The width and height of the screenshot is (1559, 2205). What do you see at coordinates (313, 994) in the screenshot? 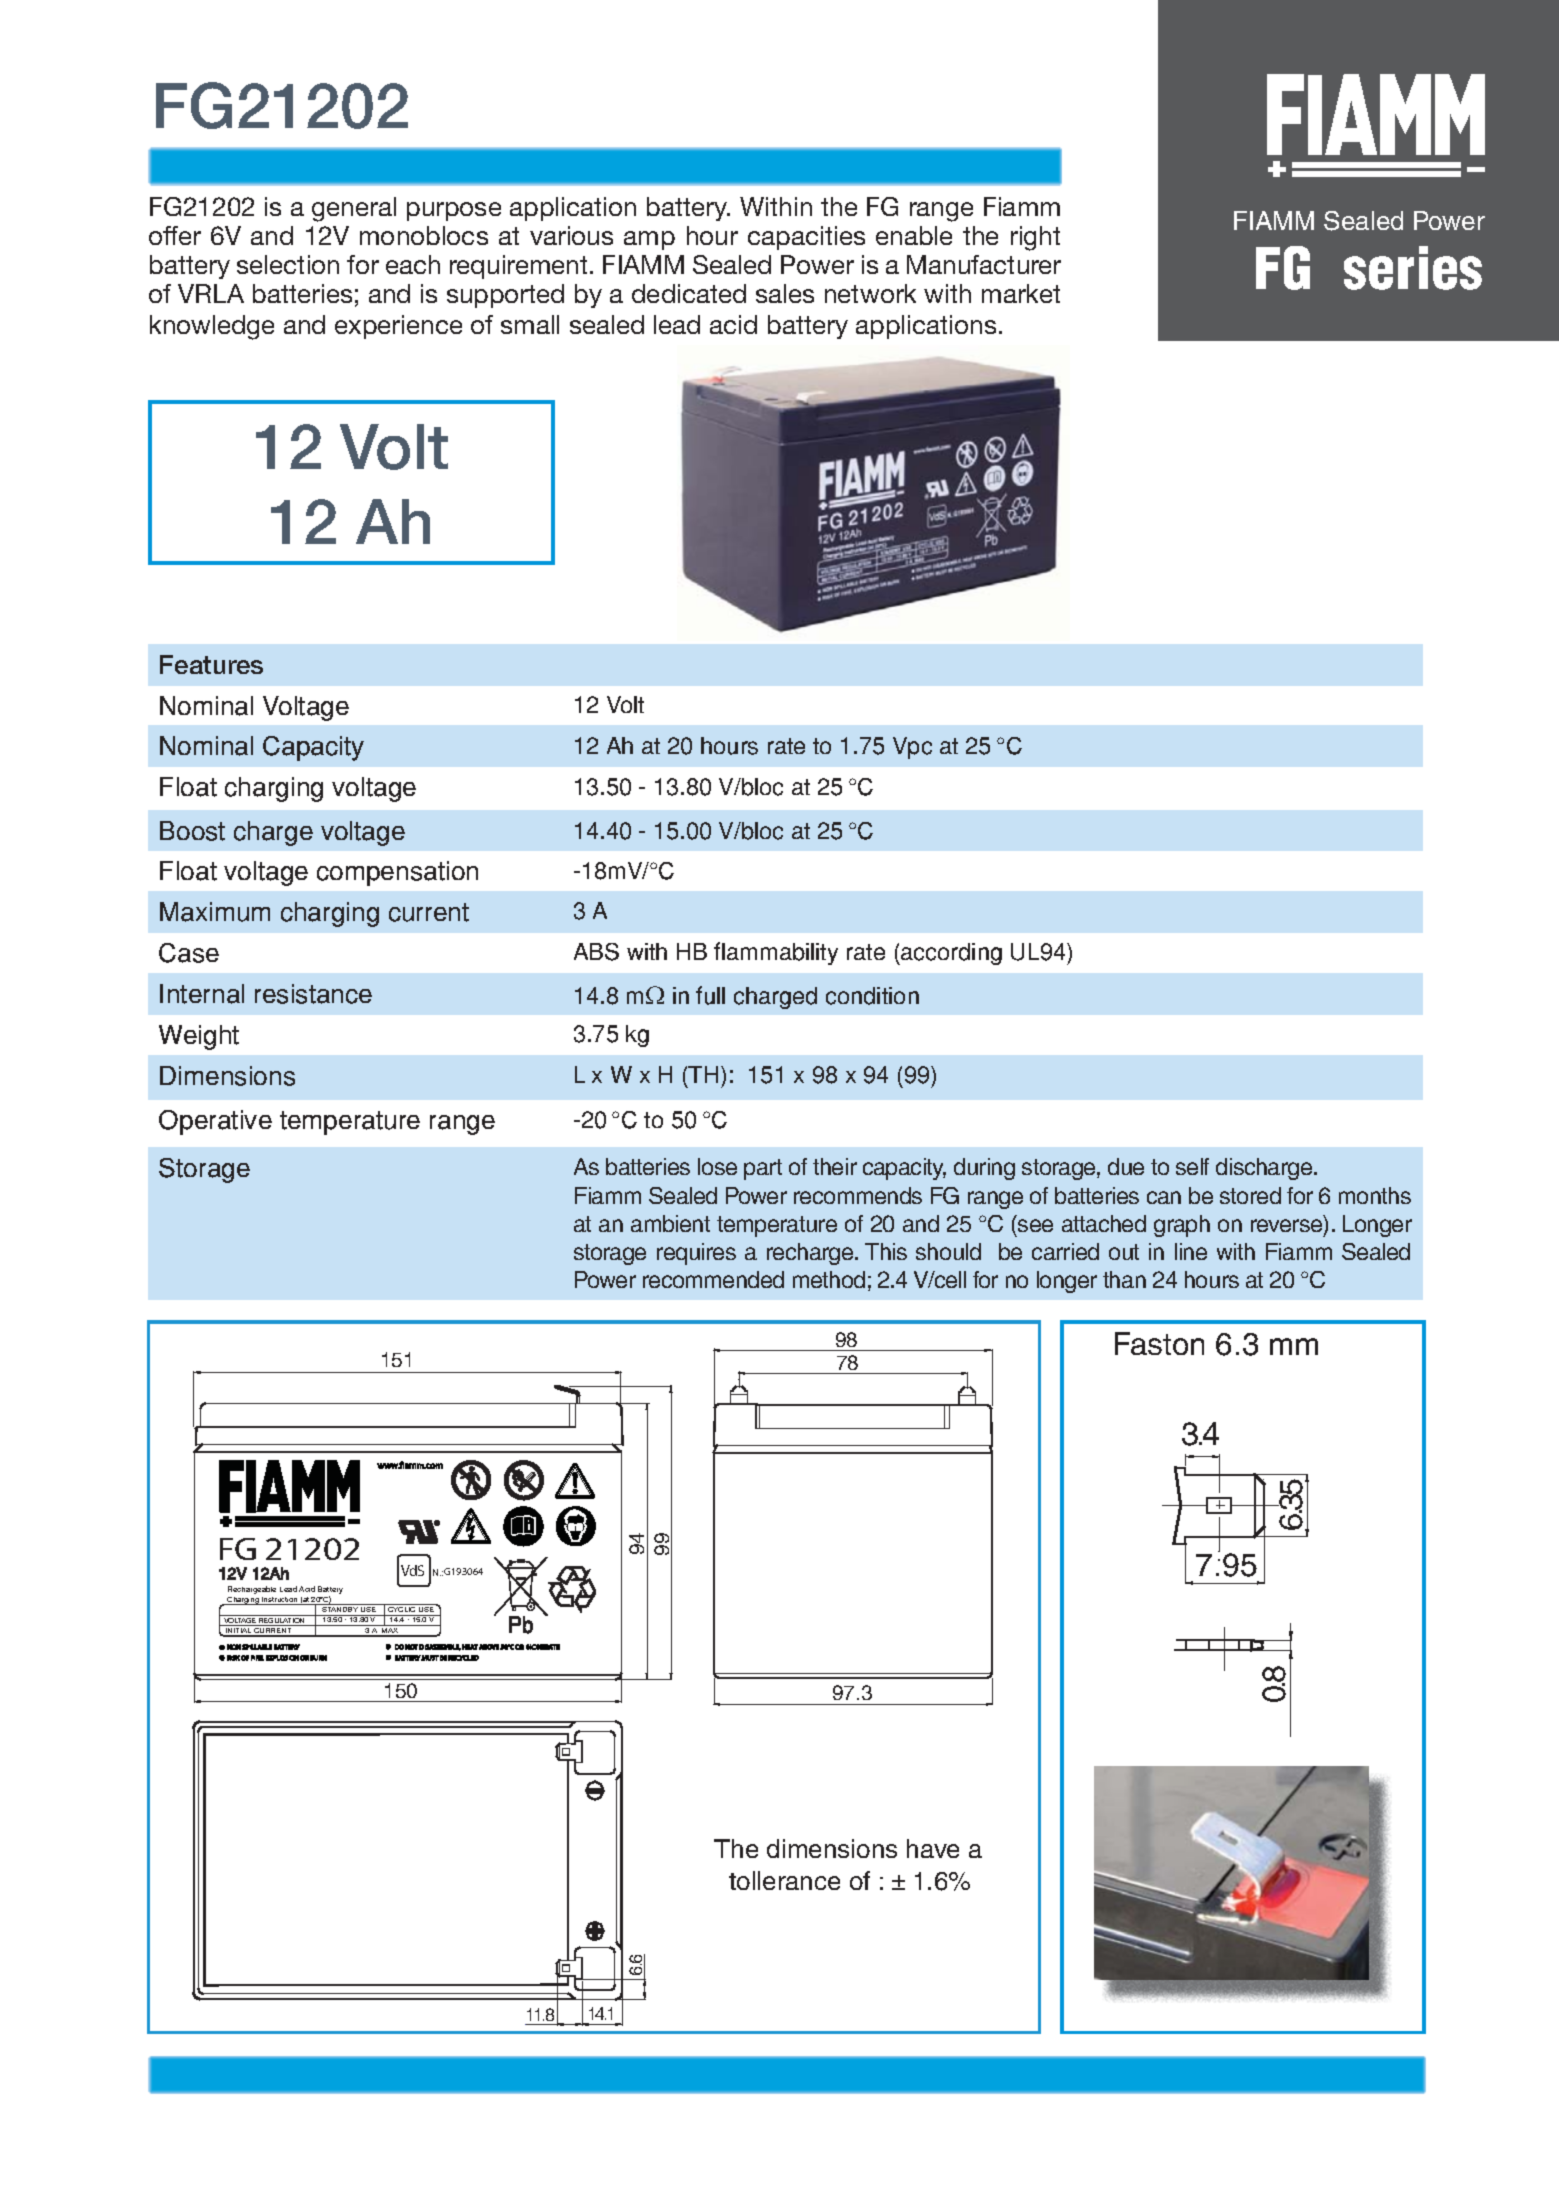
I see `resistance` at bounding box center [313, 994].
